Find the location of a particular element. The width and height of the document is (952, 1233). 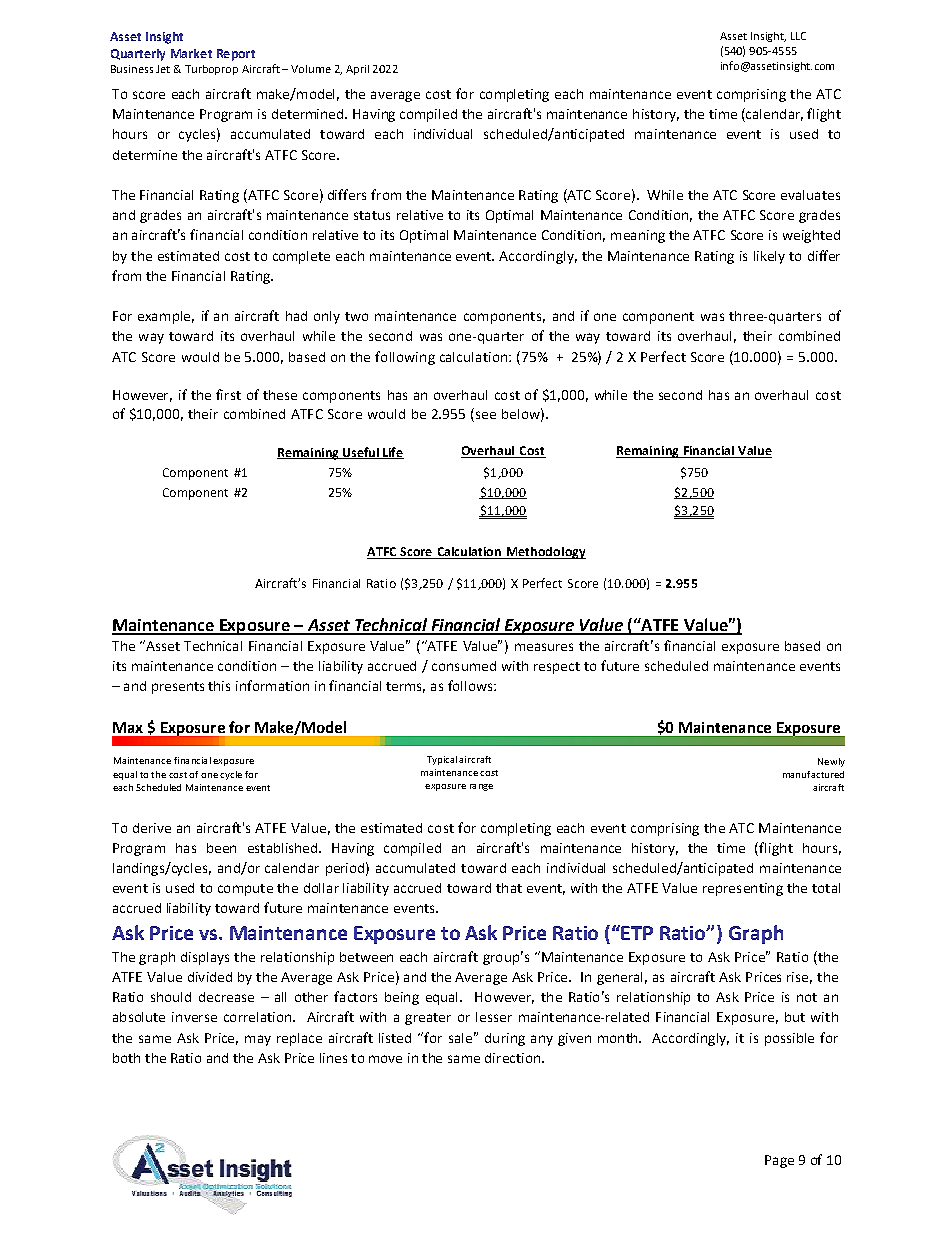

this is located at coordinates (219, 686).
